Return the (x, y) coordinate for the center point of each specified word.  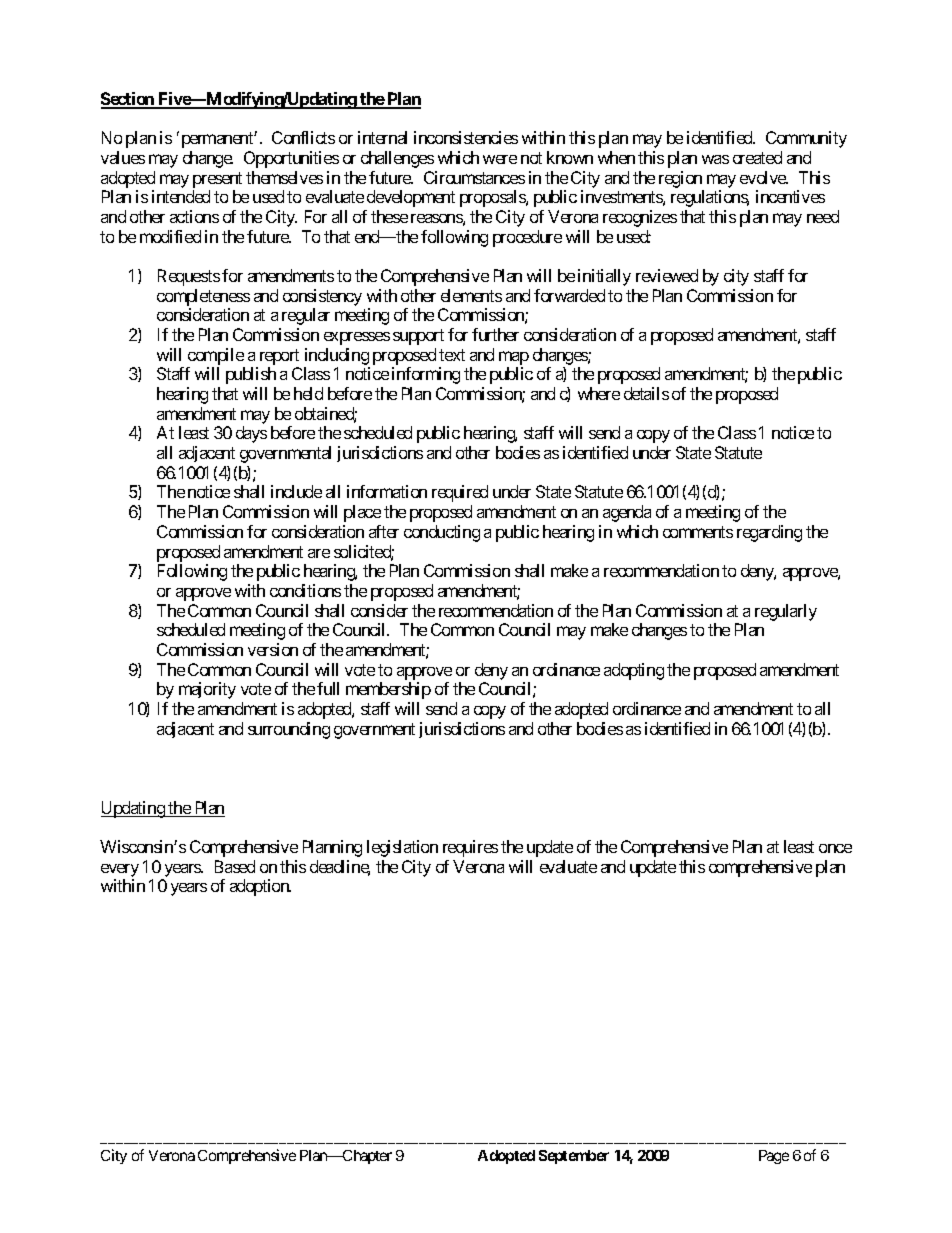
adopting (634, 671)
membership (388, 690)
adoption (260, 887)
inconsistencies (466, 137)
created (757, 157)
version (273, 649)
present (217, 180)
